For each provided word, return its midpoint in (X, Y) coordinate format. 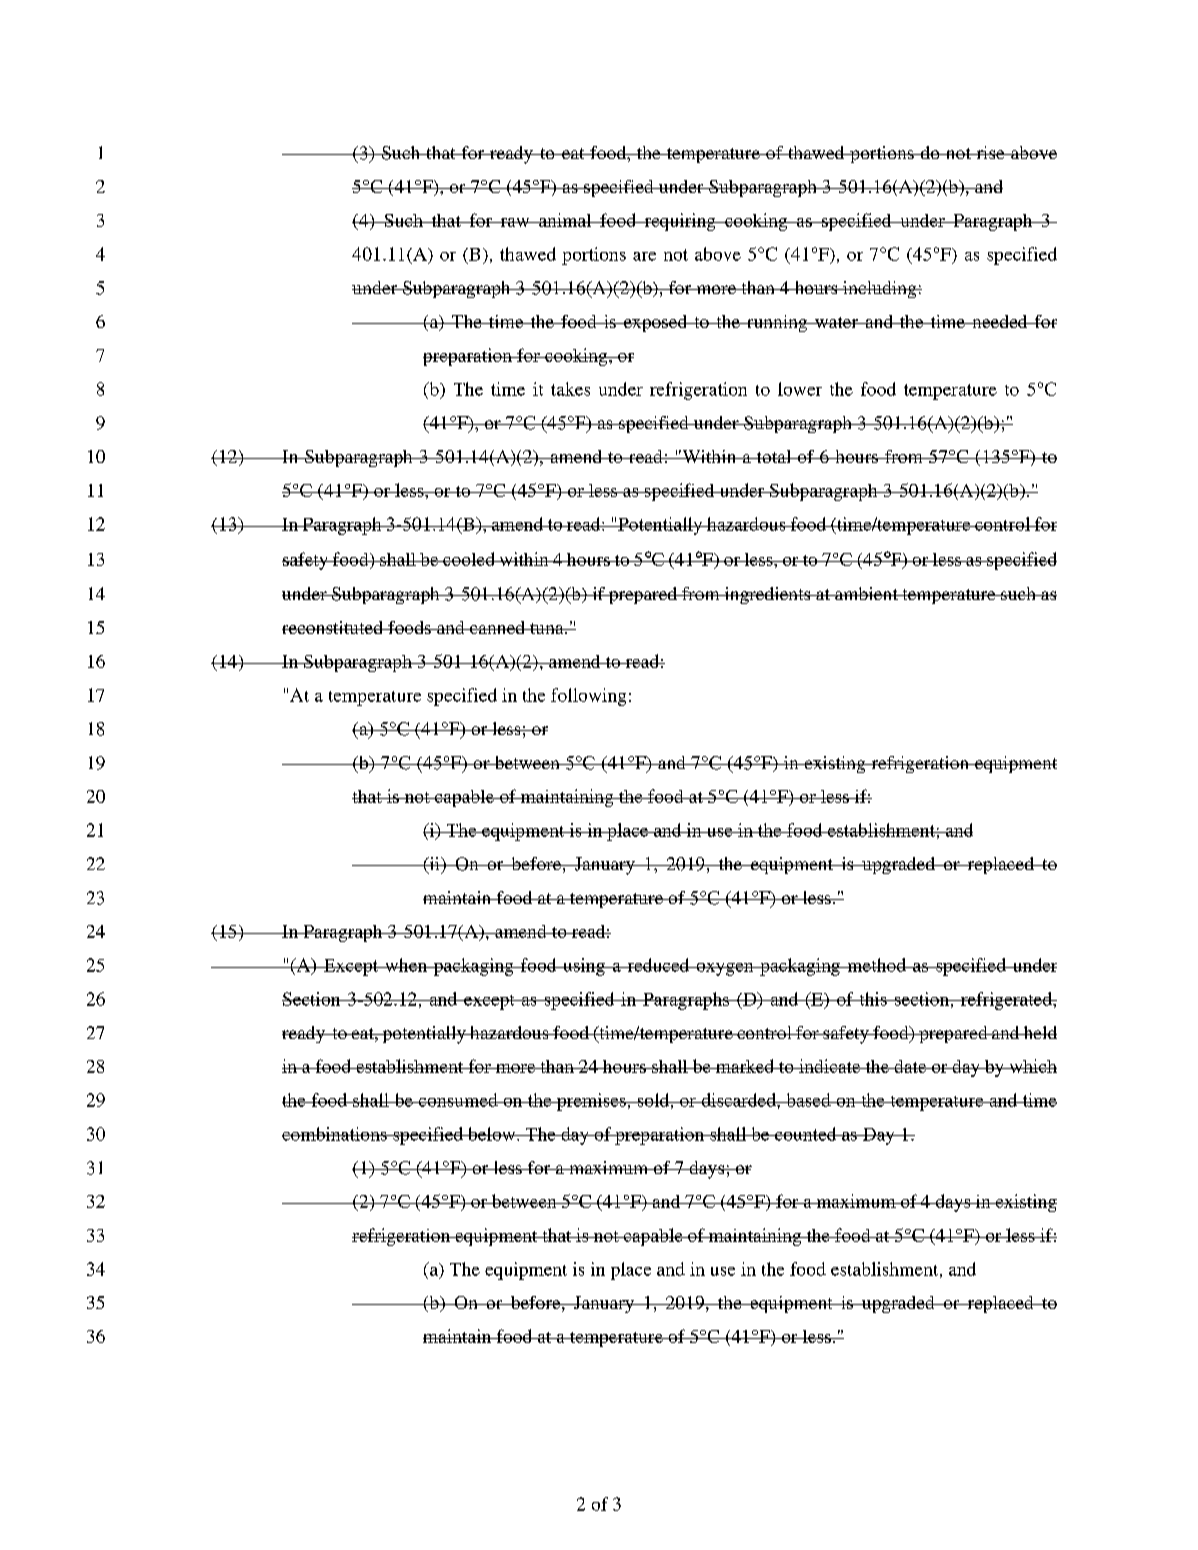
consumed (458, 1100)
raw (515, 222)
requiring (680, 222)
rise (990, 152)
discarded (738, 1100)
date (910, 1066)
